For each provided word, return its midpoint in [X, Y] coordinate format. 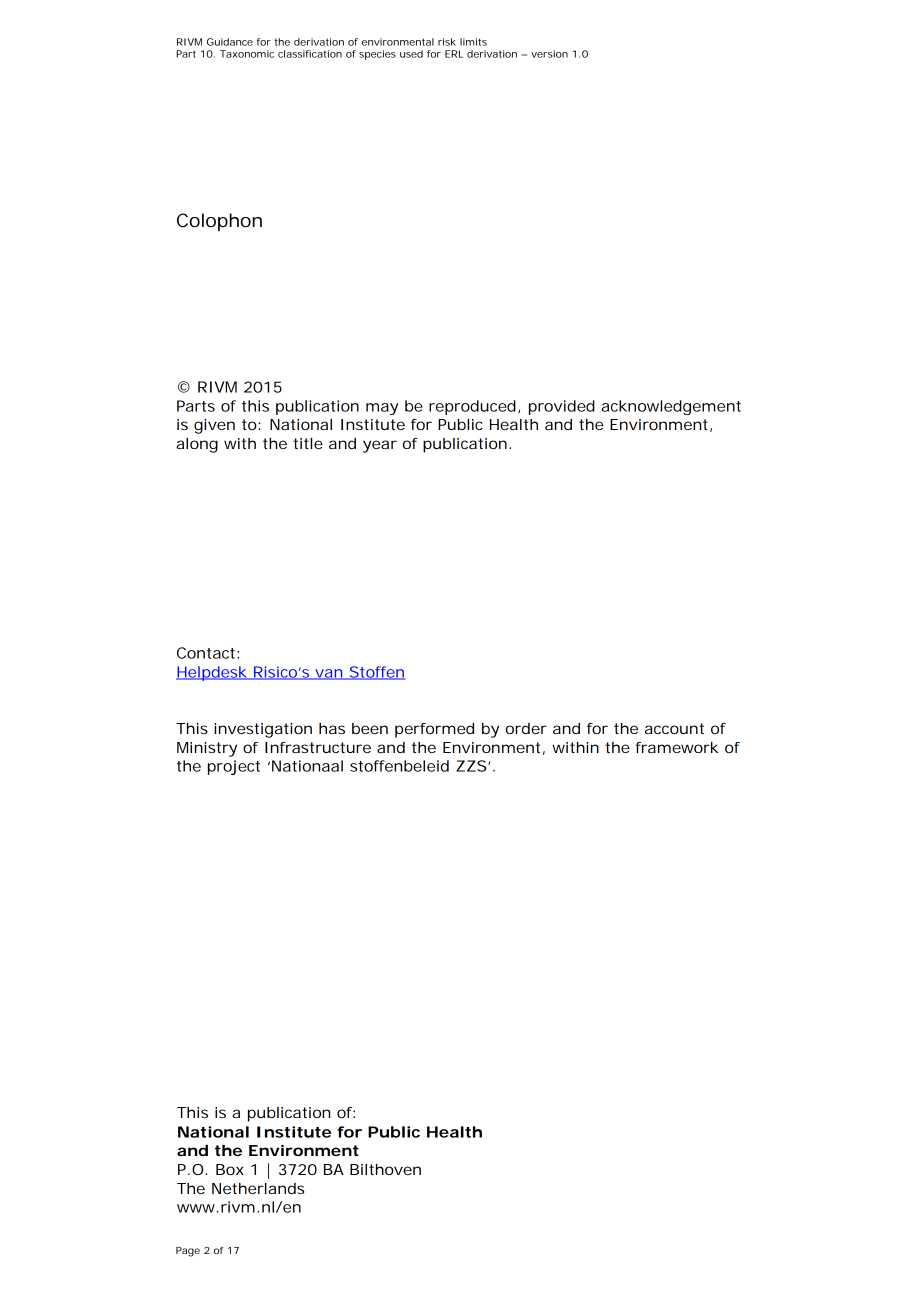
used [411, 54]
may [382, 409]
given [214, 426]
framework [677, 747]
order [526, 728]
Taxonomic [247, 54]
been [370, 728]
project [234, 767]
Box [230, 1169]
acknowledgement [671, 407]
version [549, 54]
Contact [206, 653]
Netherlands [258, 1188]
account [674, 728]
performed [434, 730]
